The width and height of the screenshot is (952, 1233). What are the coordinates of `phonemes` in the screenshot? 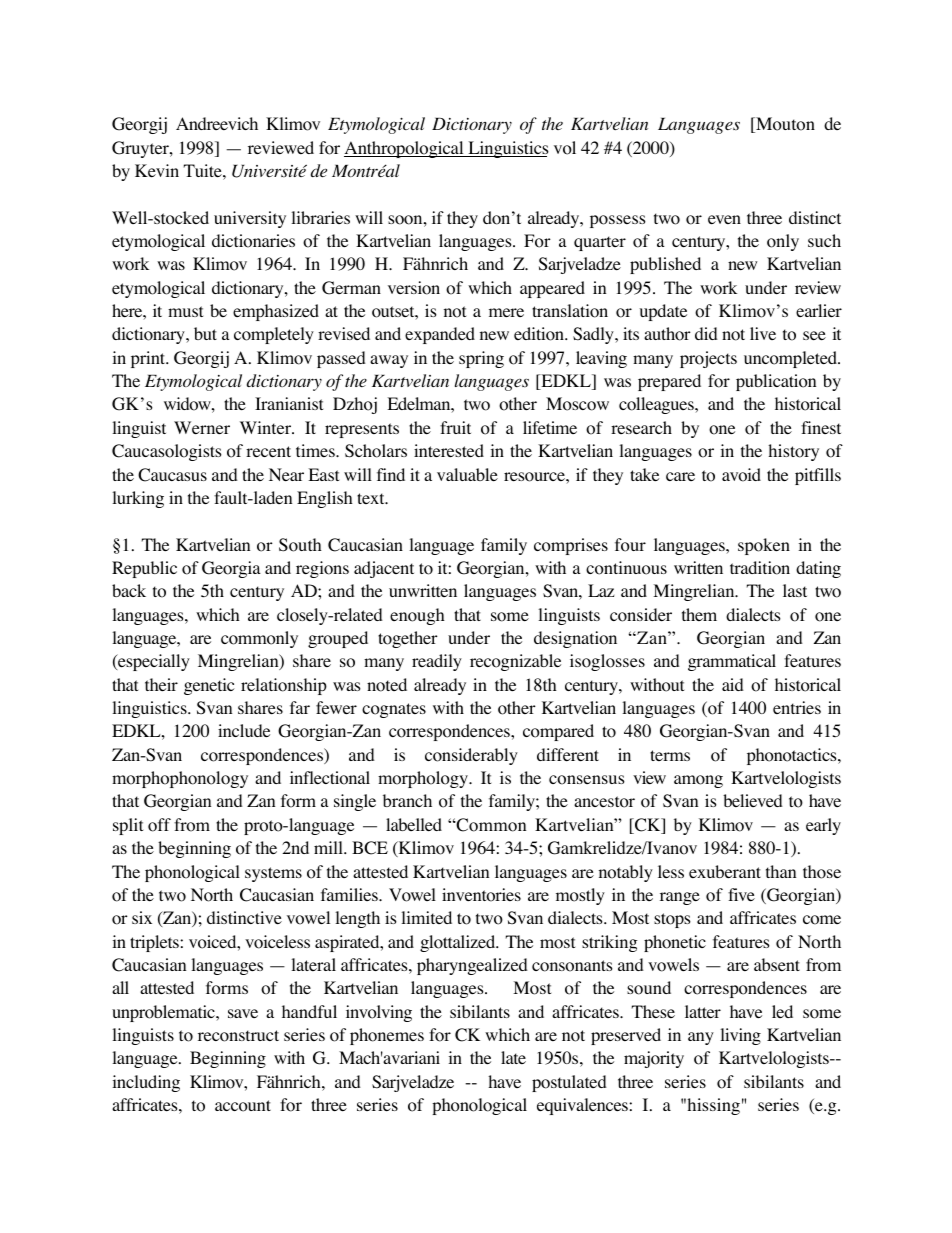 It's located at (387, 1036).
